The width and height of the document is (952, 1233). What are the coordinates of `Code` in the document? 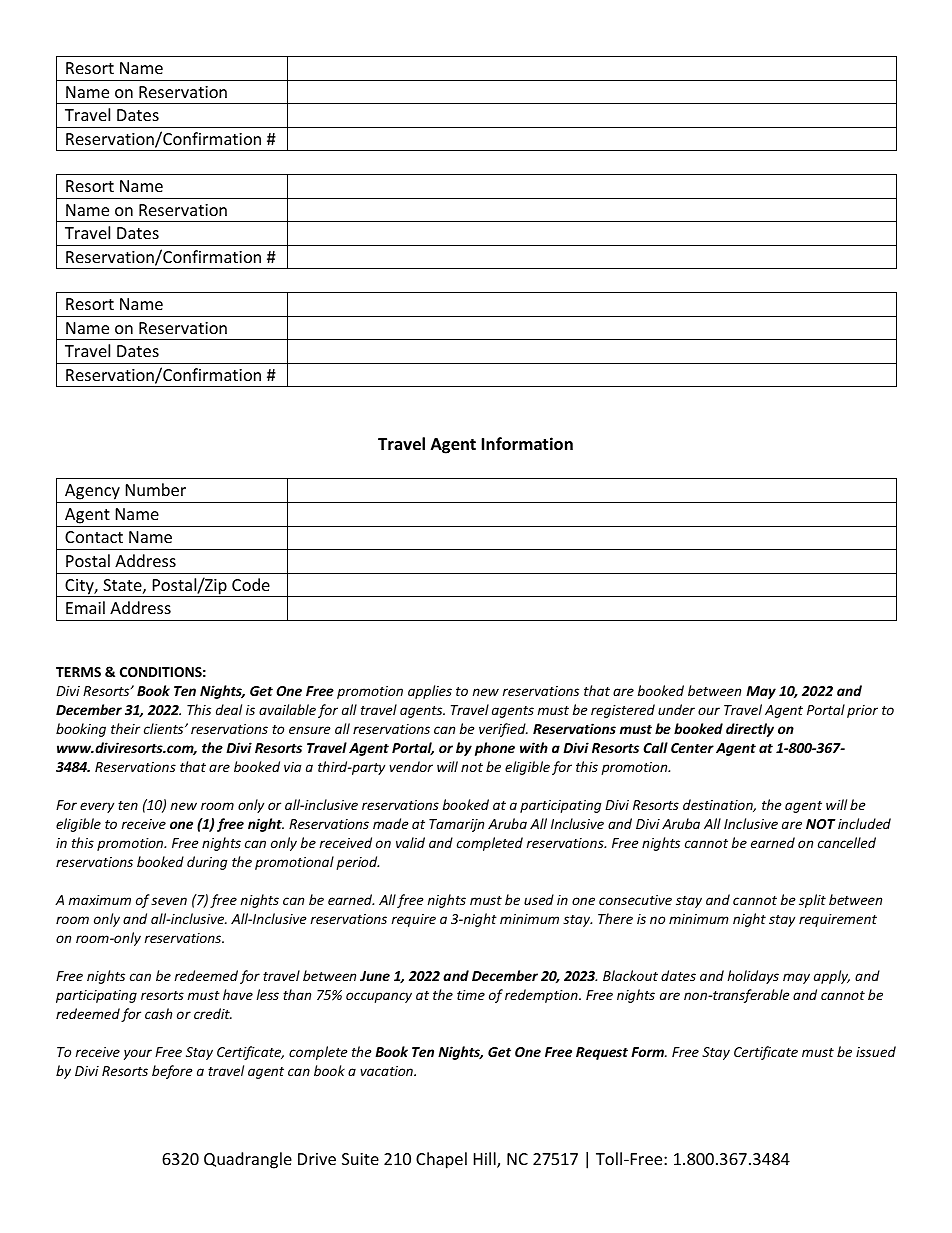 It's located at (251, 584).
